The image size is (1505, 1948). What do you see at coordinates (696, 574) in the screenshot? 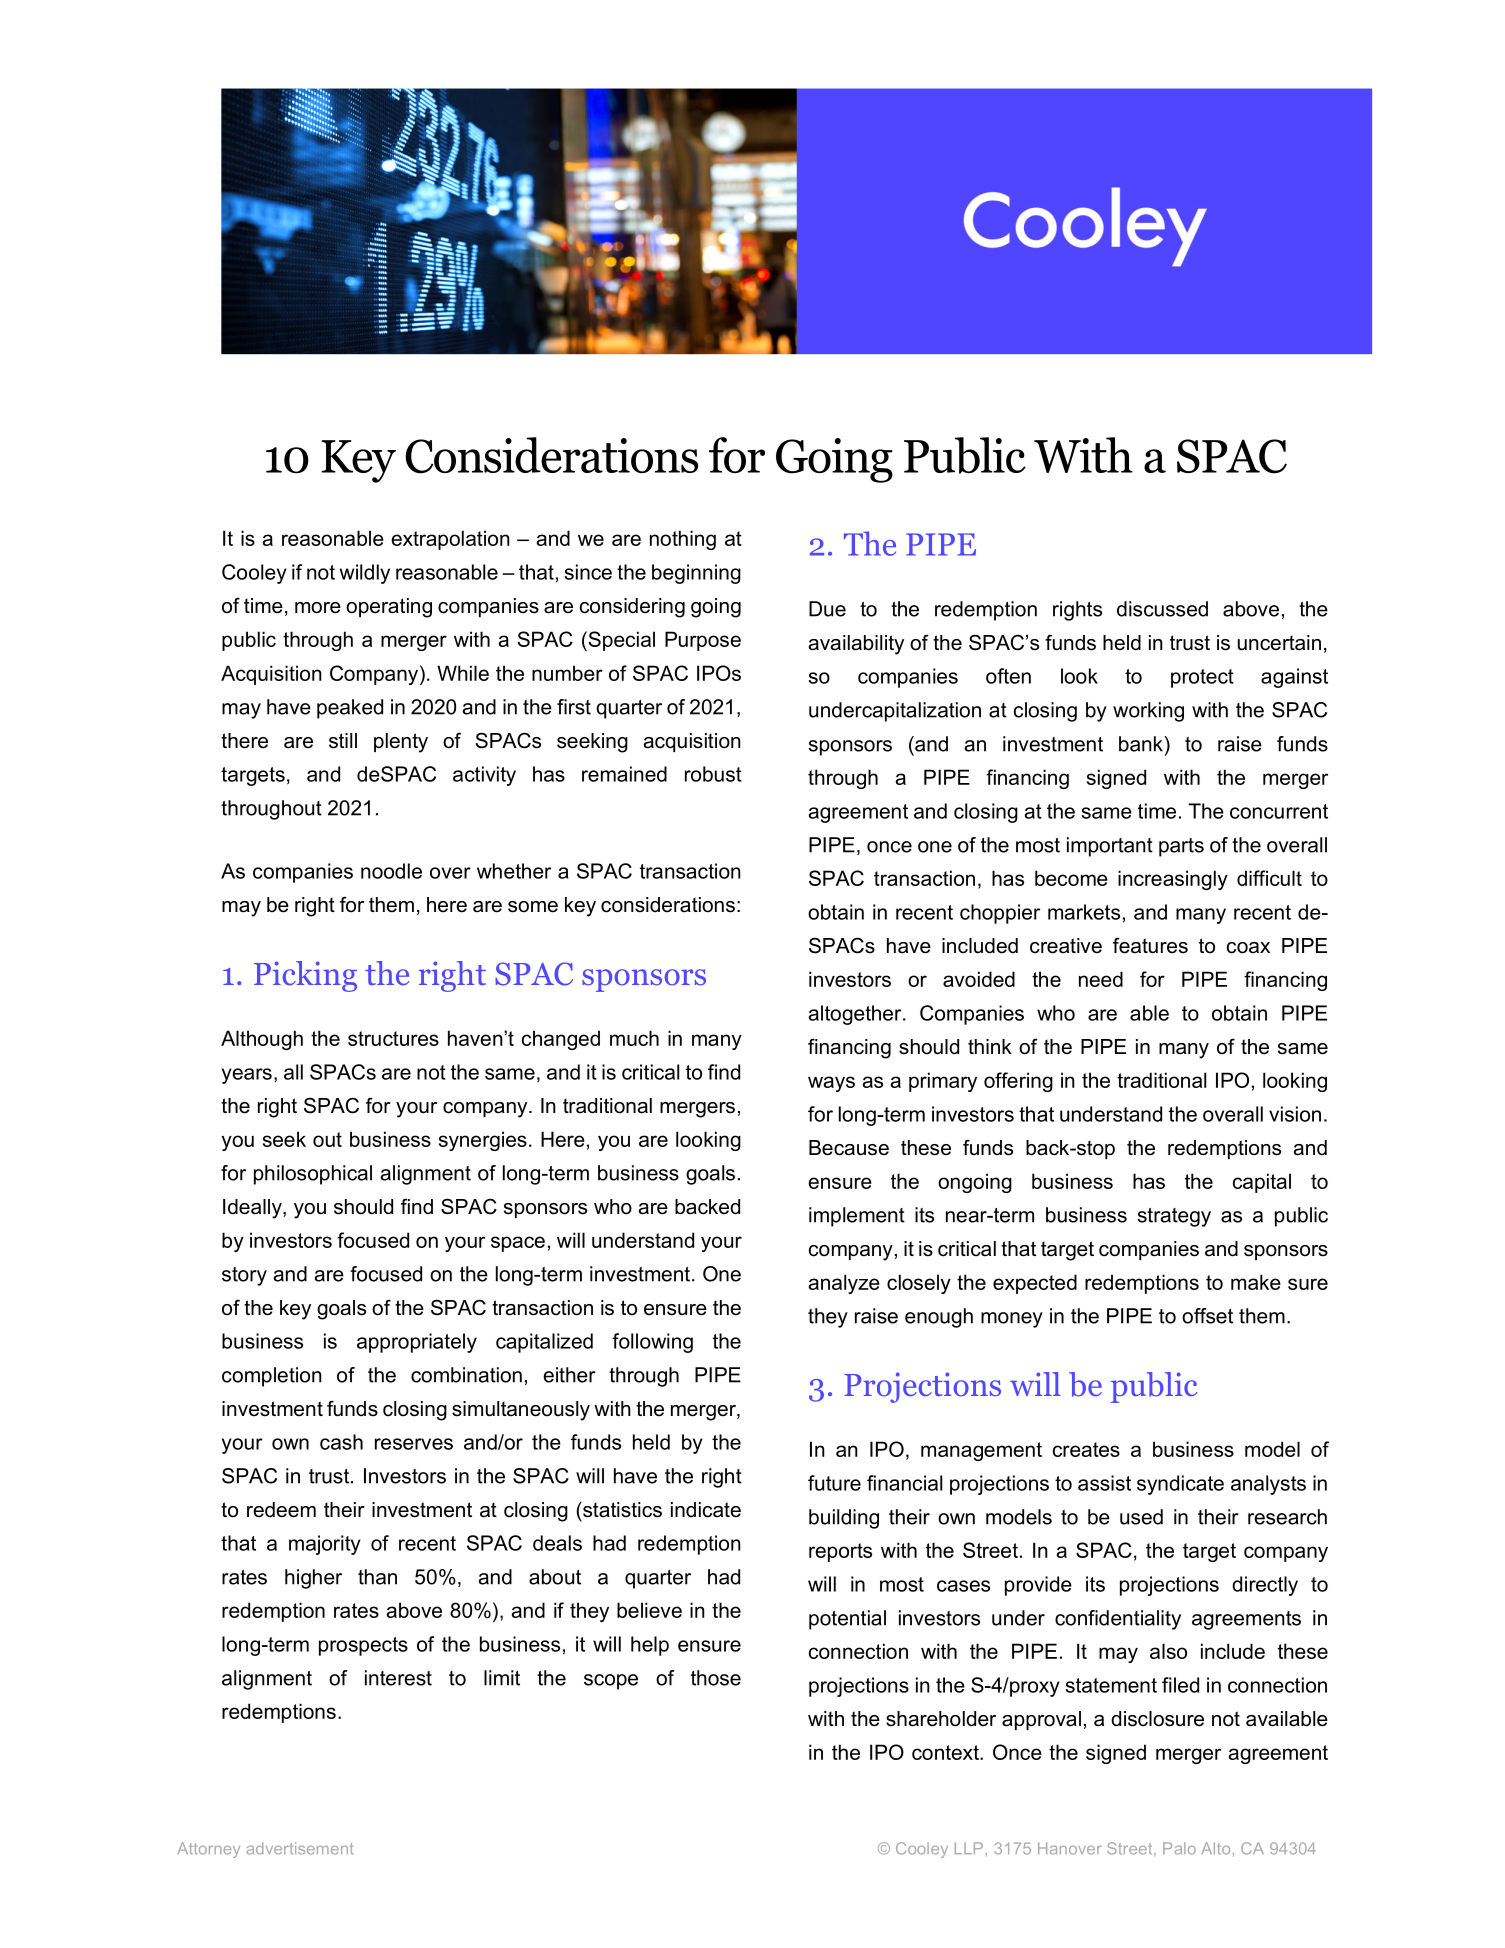
I see `beginning` at bounding box center [696, 574].
